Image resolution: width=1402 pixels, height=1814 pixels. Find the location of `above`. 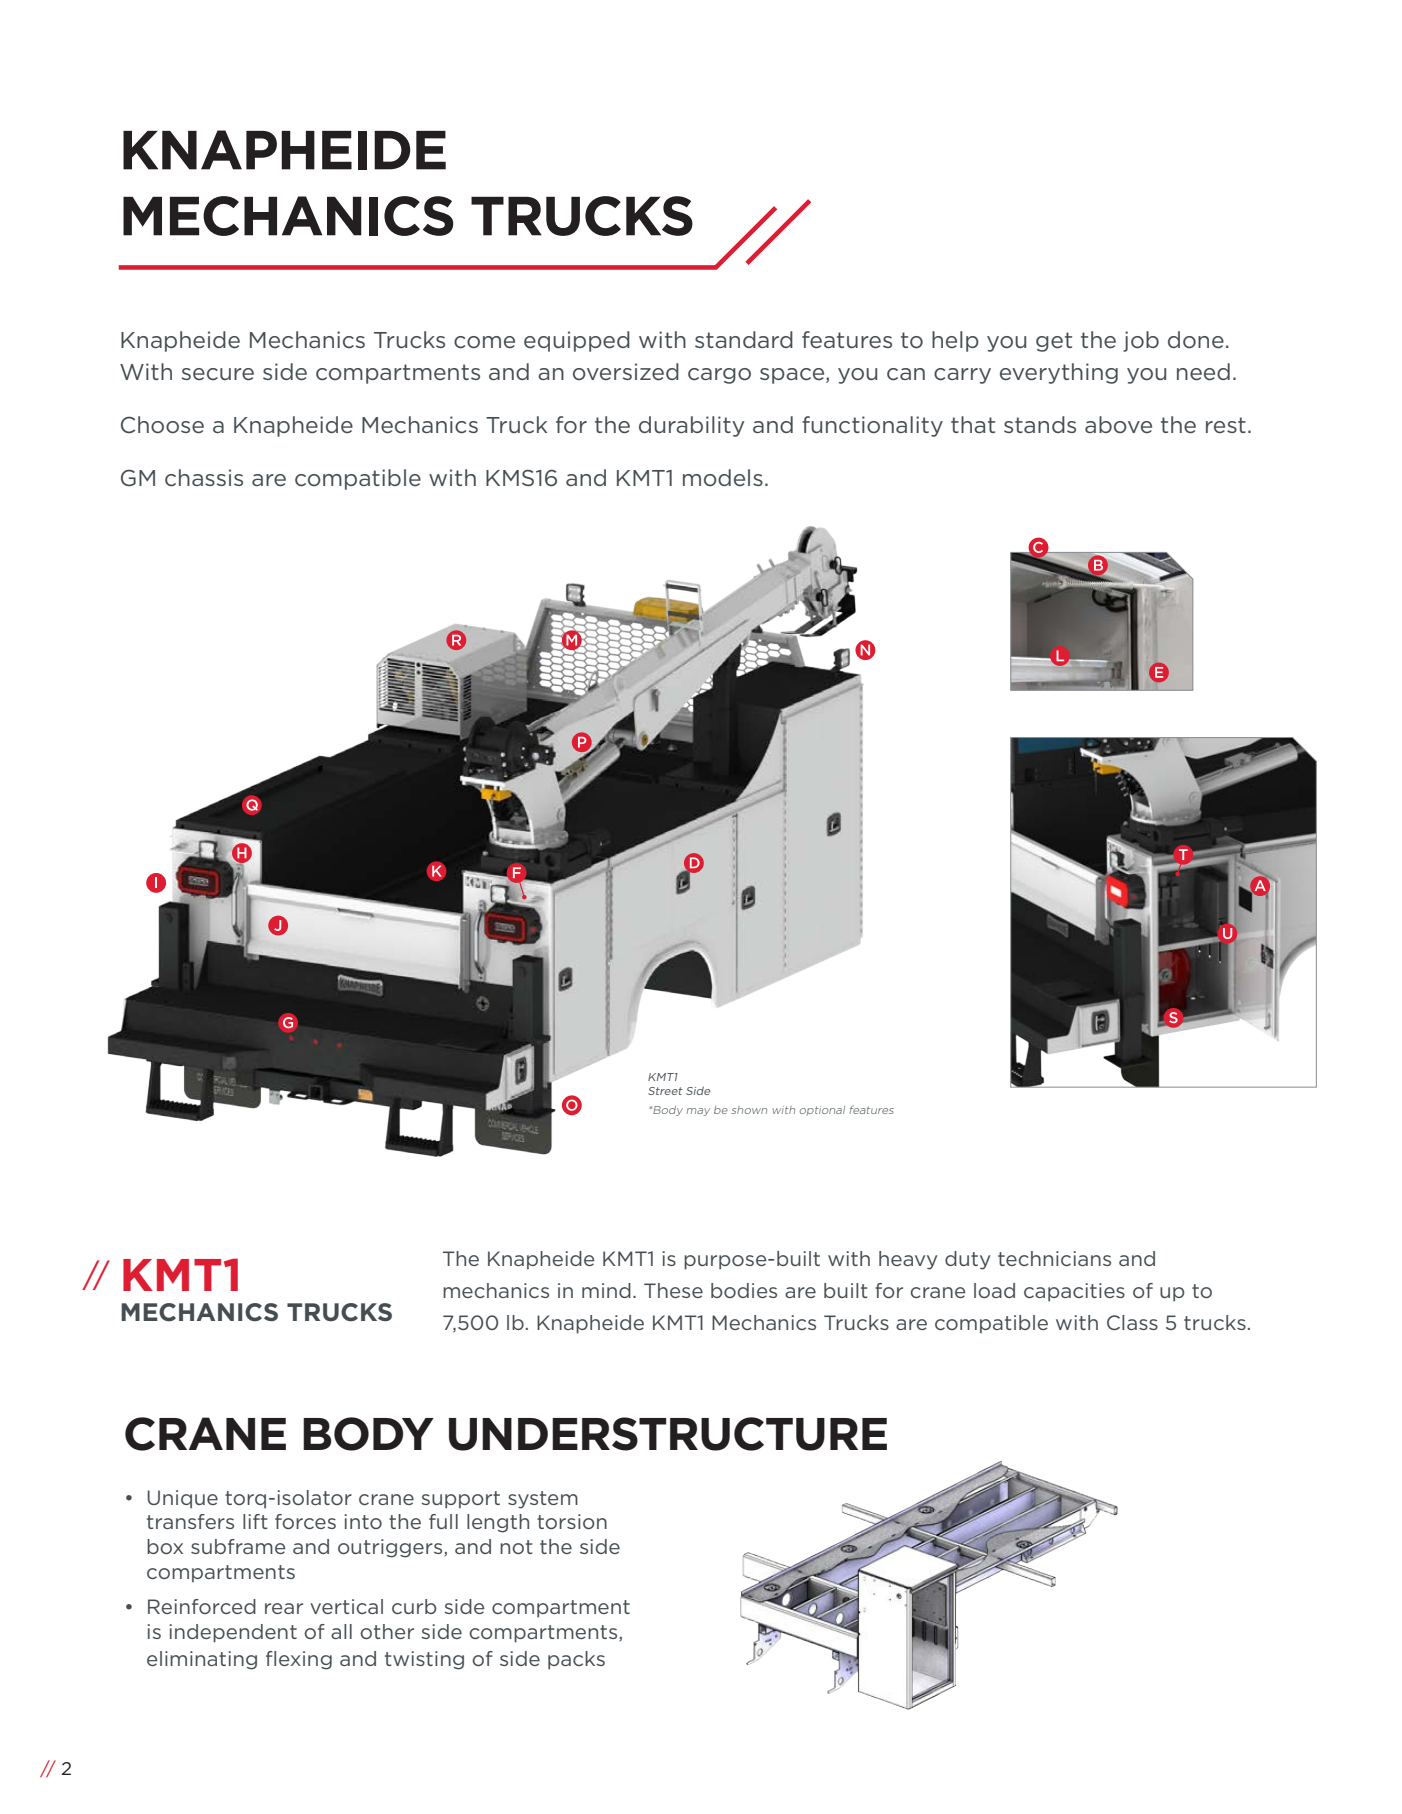

above is located at coordinates (1118, 425).
